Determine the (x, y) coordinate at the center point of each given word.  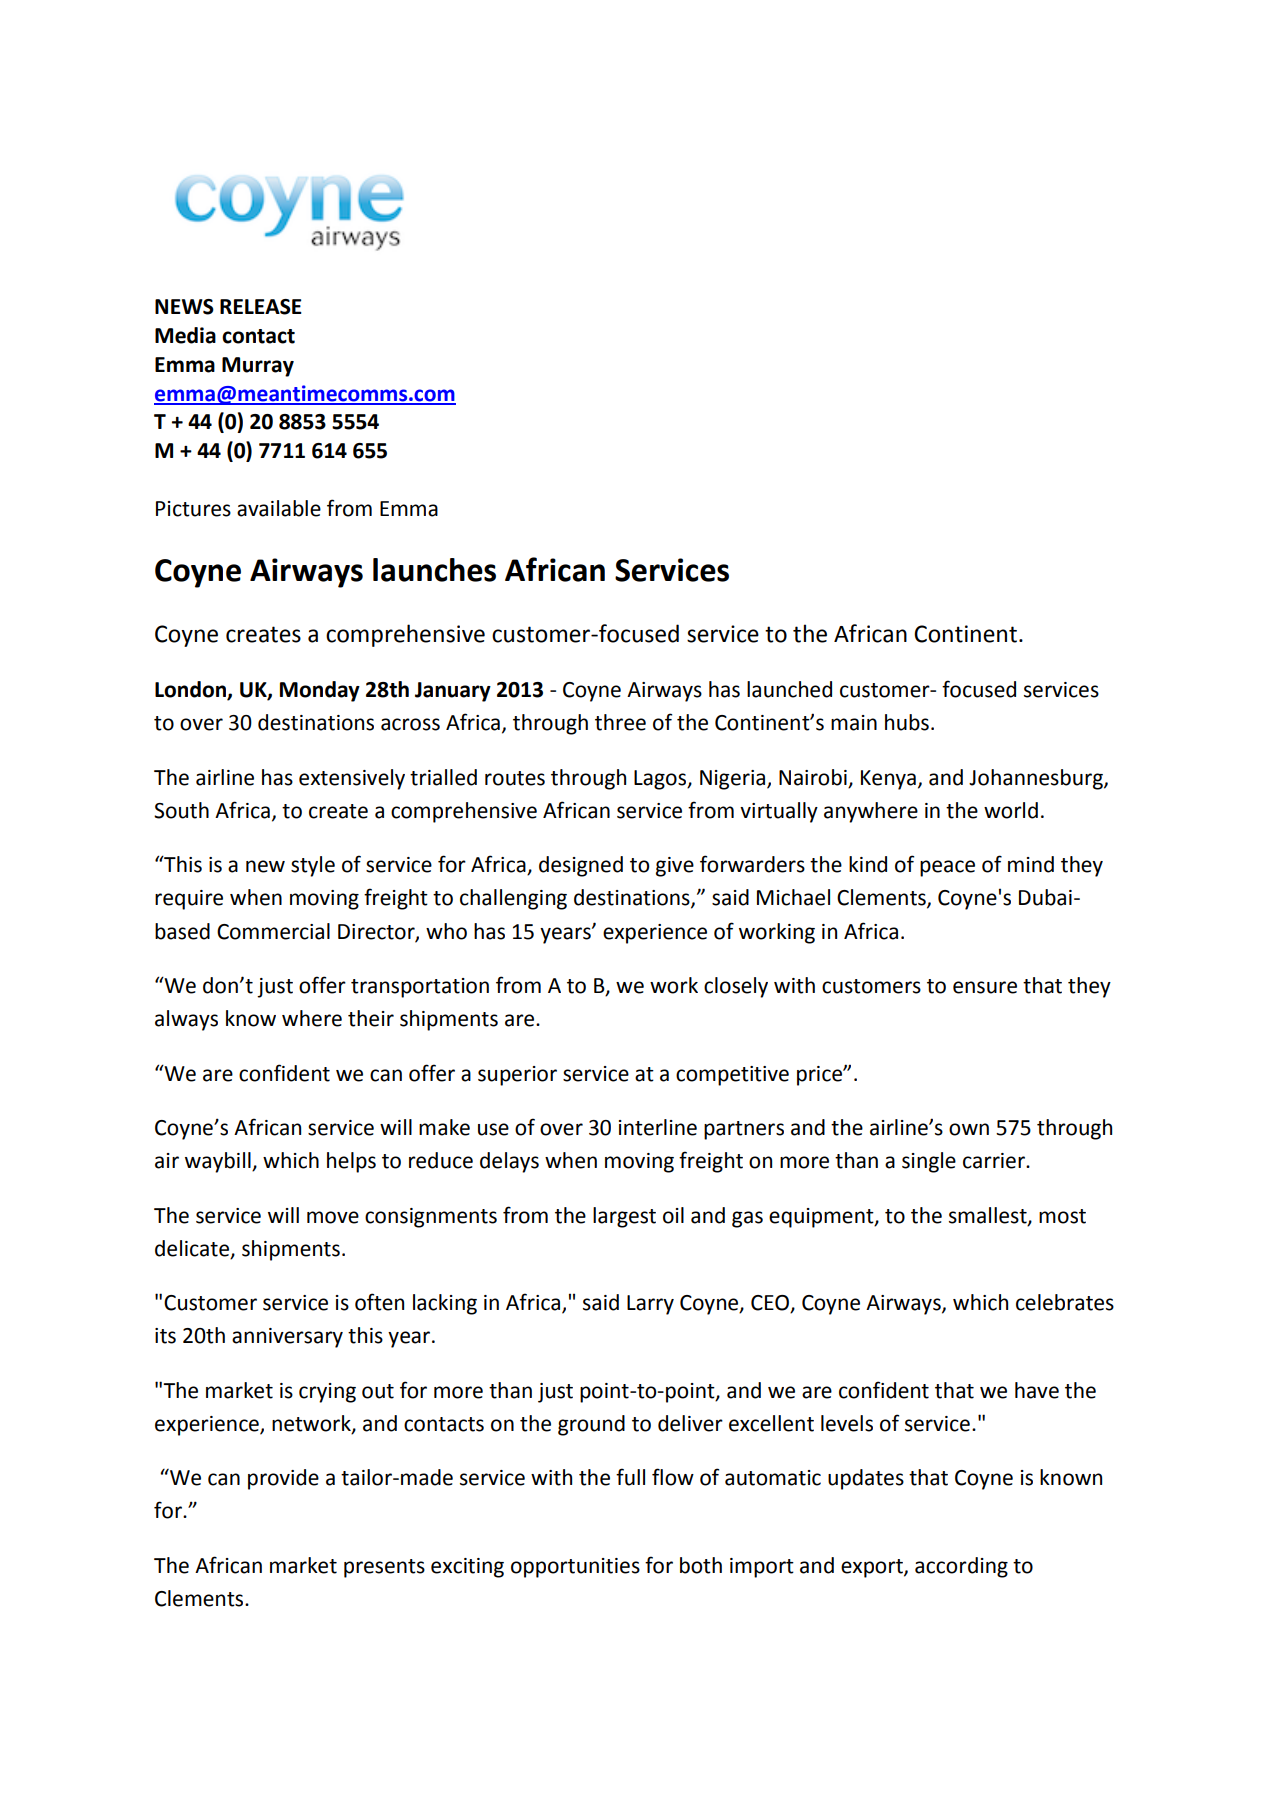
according (961, 1567)
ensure (985, 987)
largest (624, 1217)
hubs (907, 722)
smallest (989, 1216)
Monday (320, 691)
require (189, 900)
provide (283, 1479)
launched (789, 689)
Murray (258, 367)
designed (581, 866)
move (333, 1217)
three (620, 722)
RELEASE (261, 307)
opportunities (575, 1568)
